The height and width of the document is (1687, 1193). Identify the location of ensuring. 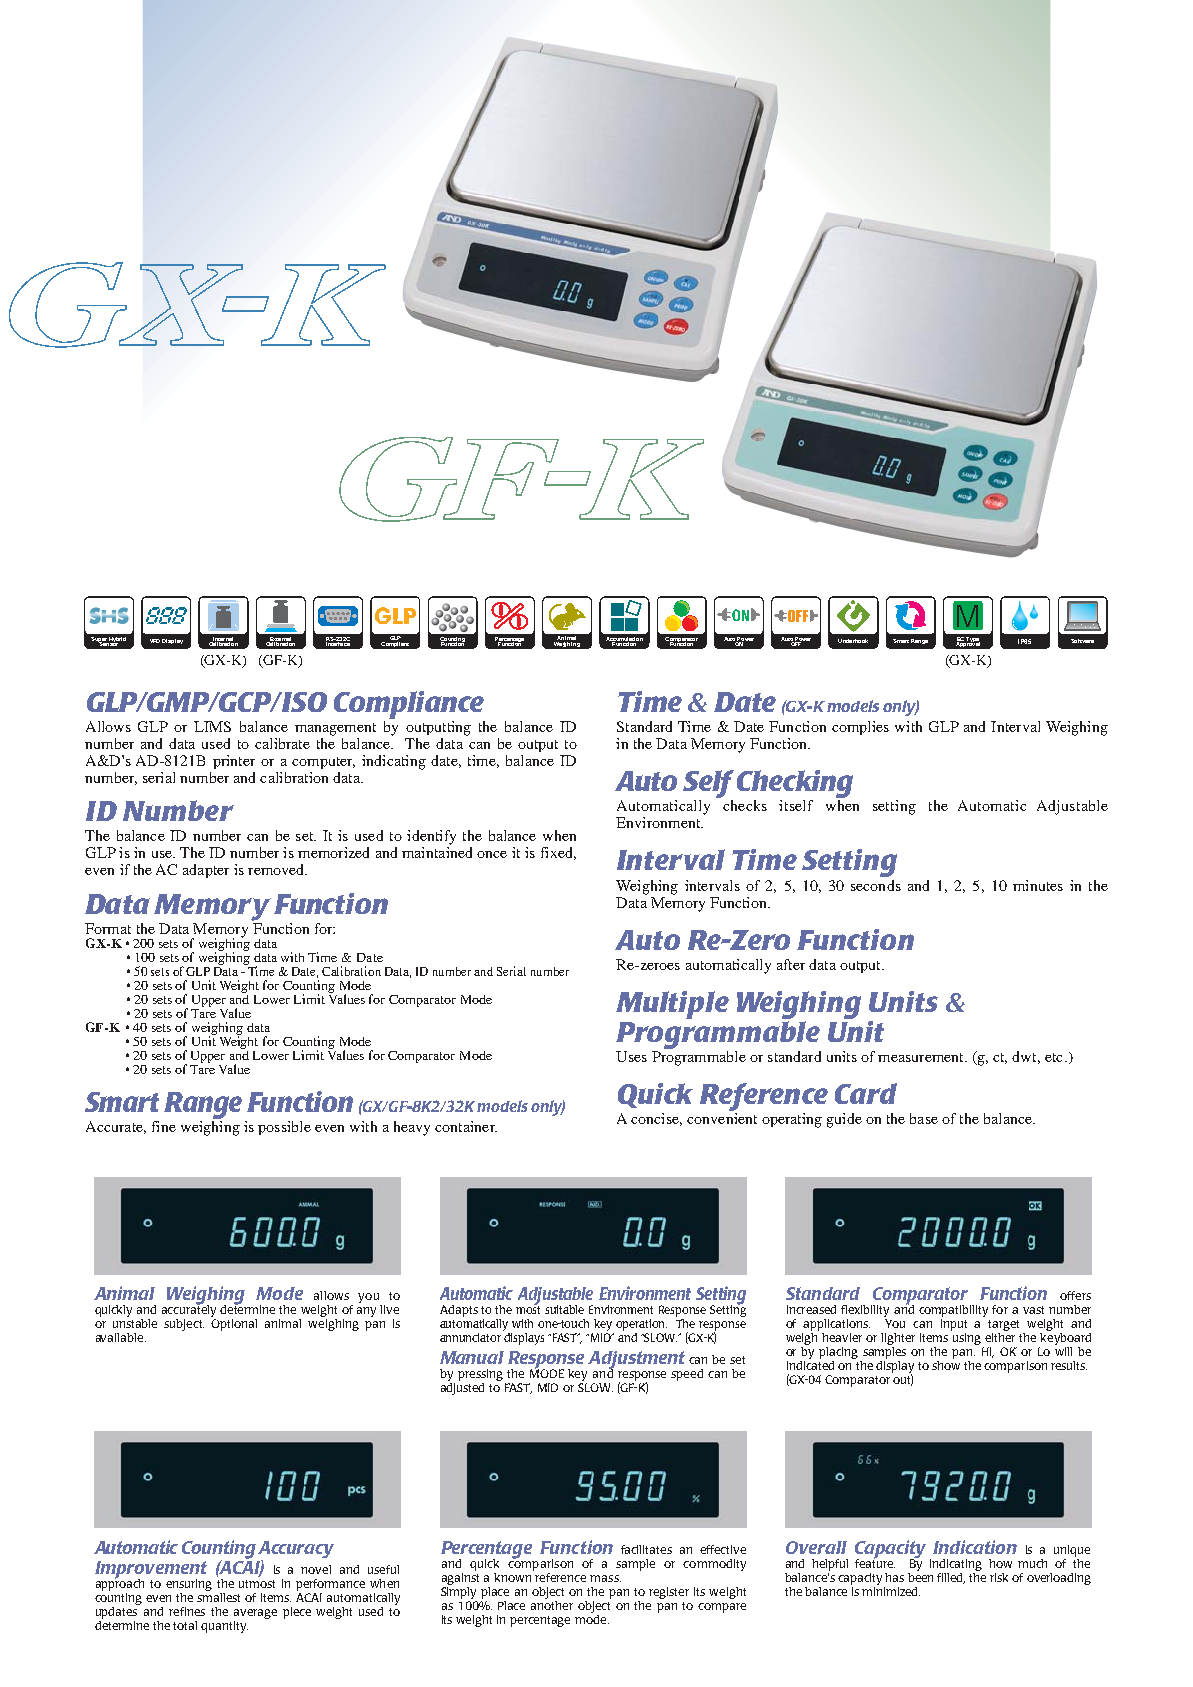
(189, 1585).
